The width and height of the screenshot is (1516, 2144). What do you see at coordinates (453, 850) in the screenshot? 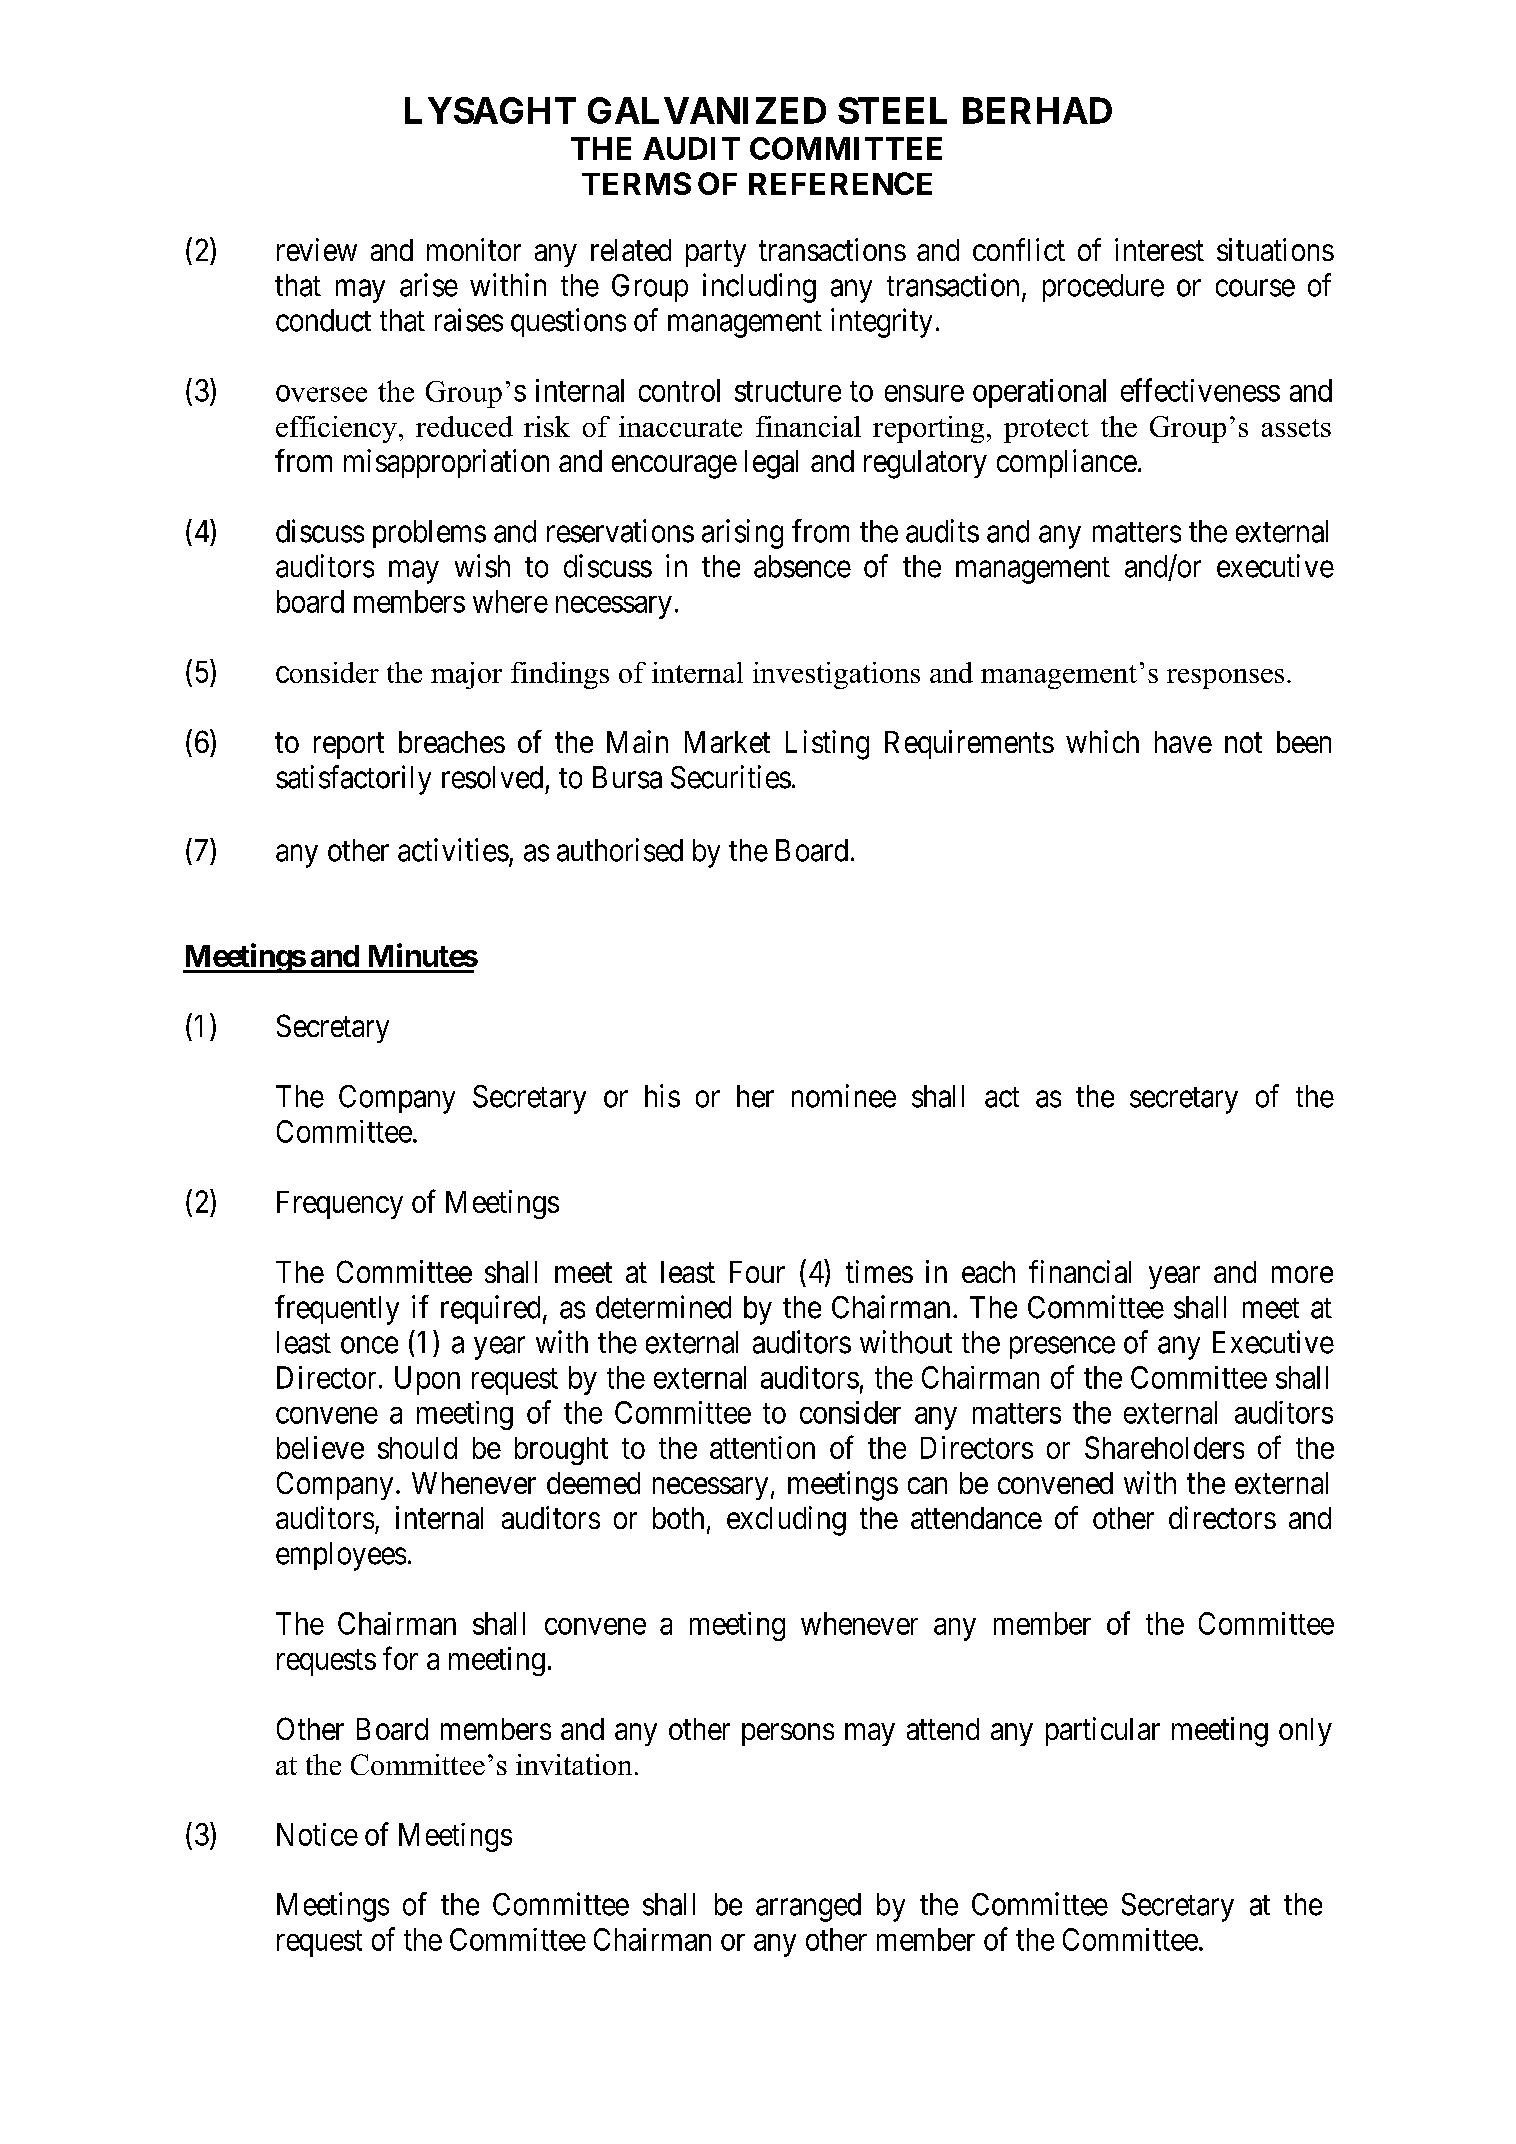
I see `activities` at bounding box center [453, 850].
